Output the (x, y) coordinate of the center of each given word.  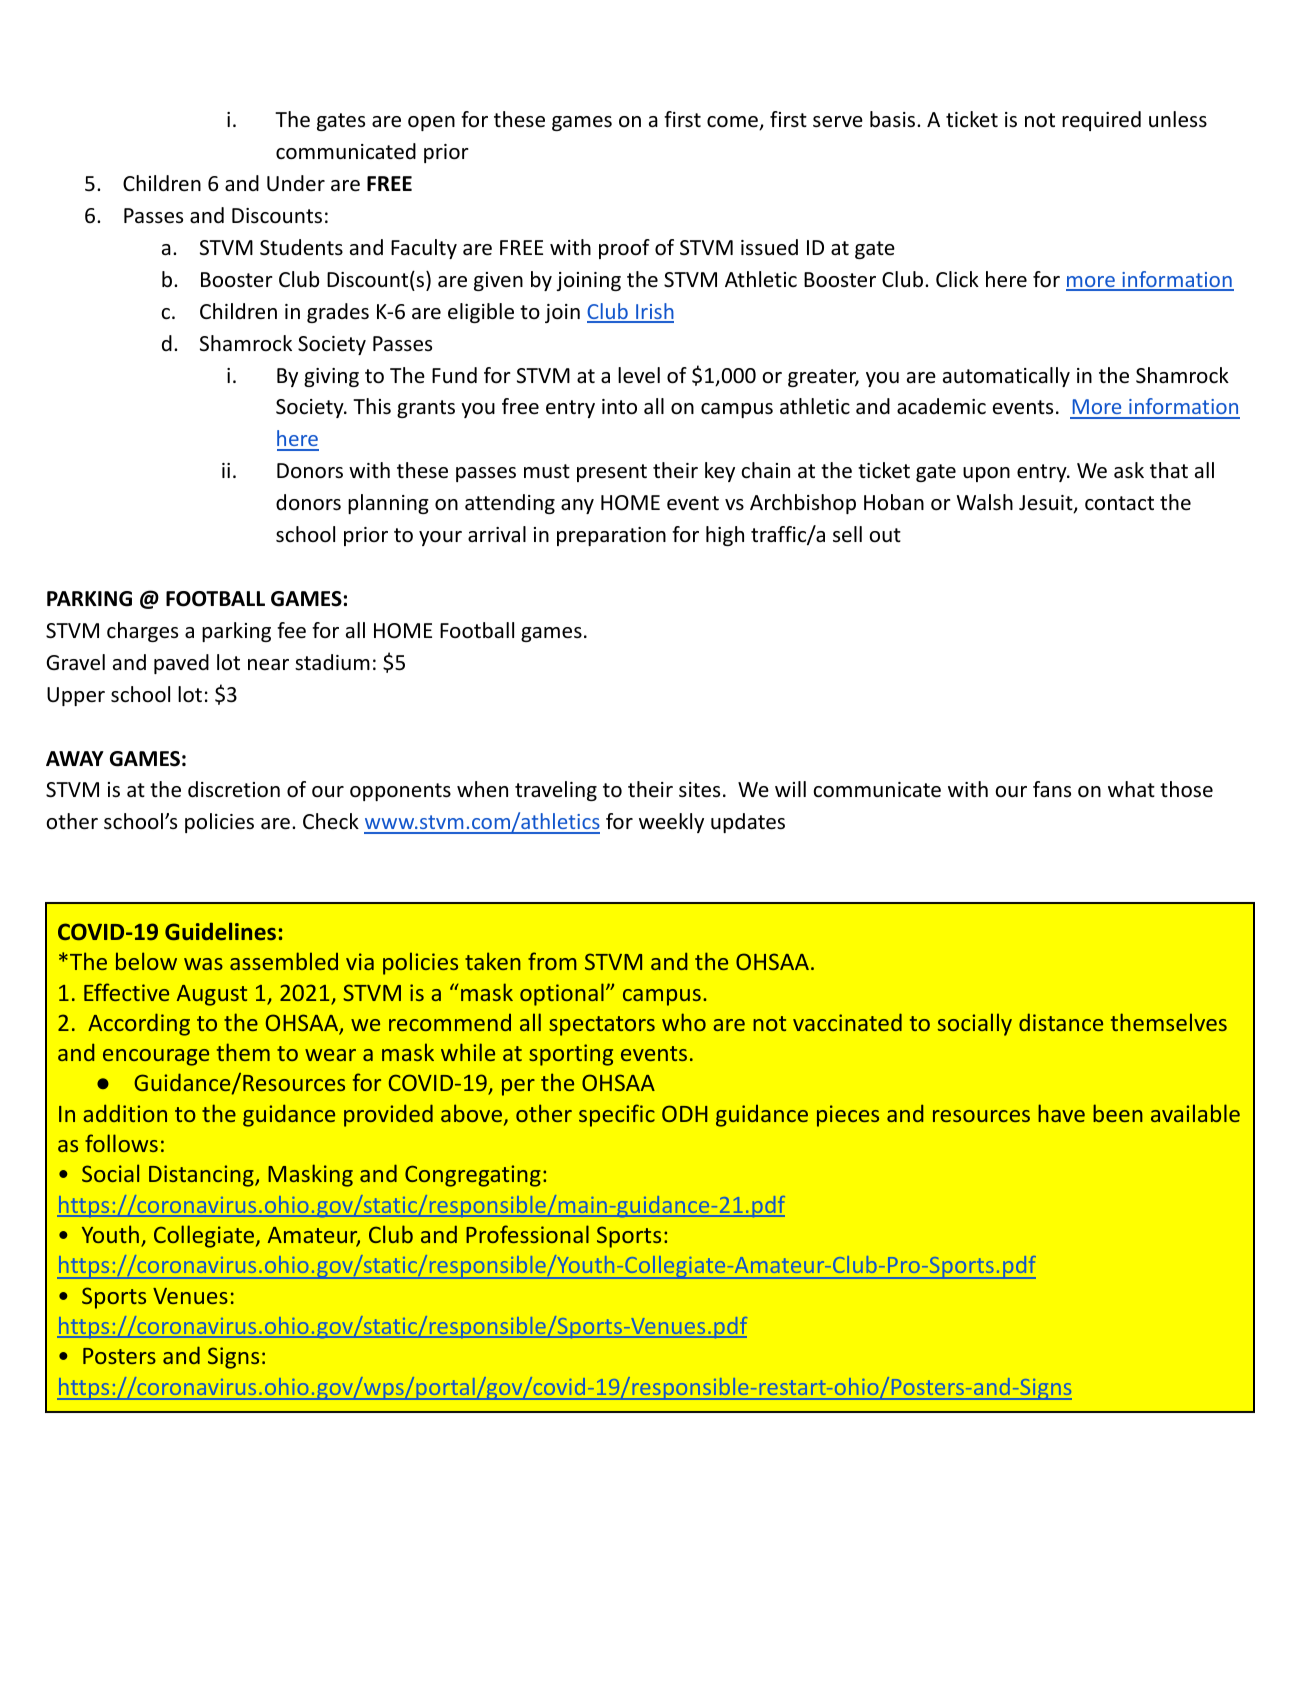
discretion (234, 789)
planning (388, 504)
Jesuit (1047, 504)
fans (1052, 789)
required (1101, 121)
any (577, 506)
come (733, 123)
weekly (671, 823)
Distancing (202, 1176)
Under (296, 183)
